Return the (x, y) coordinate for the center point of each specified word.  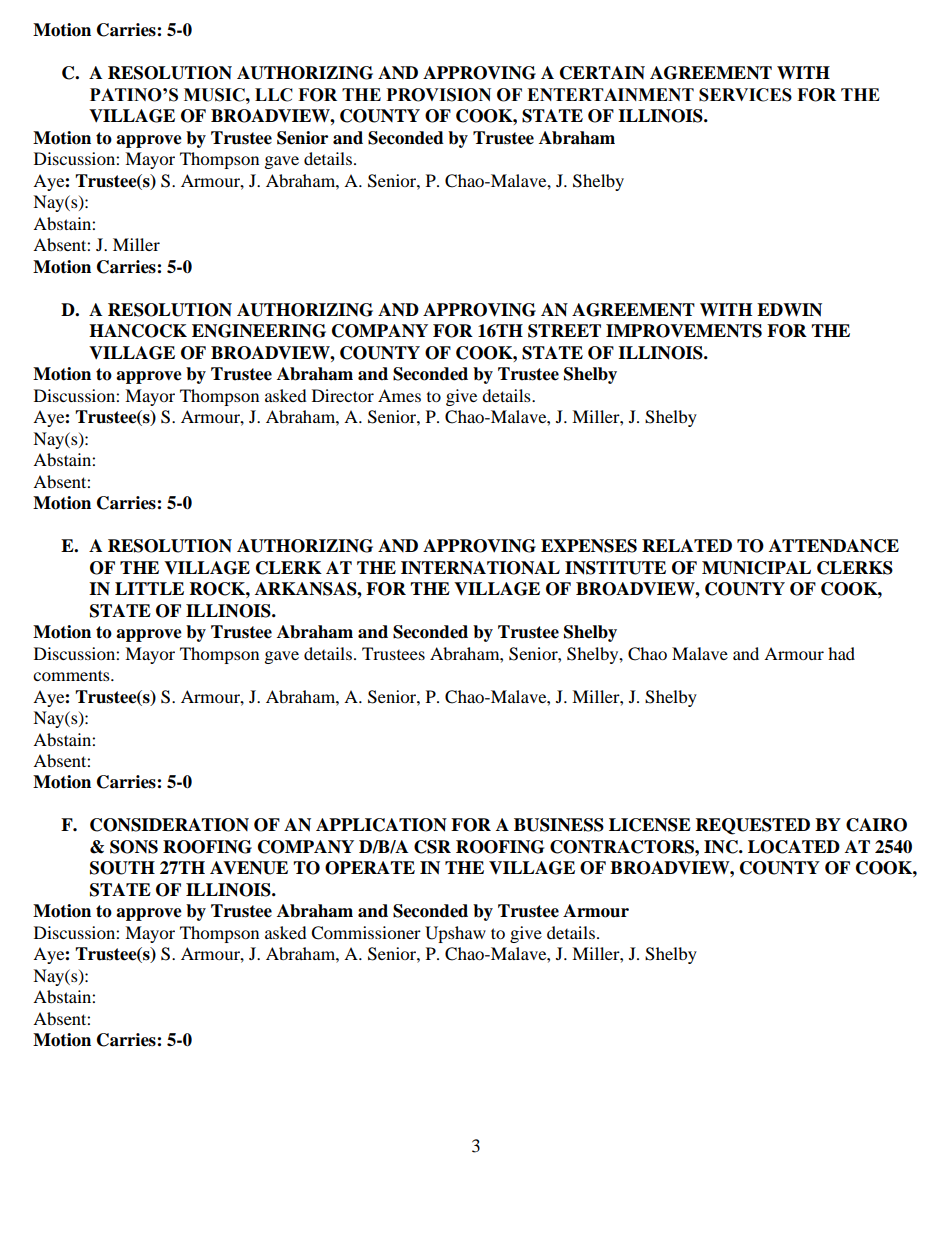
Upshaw (455, 934)
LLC (274, 95)
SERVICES (745, 95)
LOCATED (794, 847)
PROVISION (439, 95)
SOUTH (122, 868)
